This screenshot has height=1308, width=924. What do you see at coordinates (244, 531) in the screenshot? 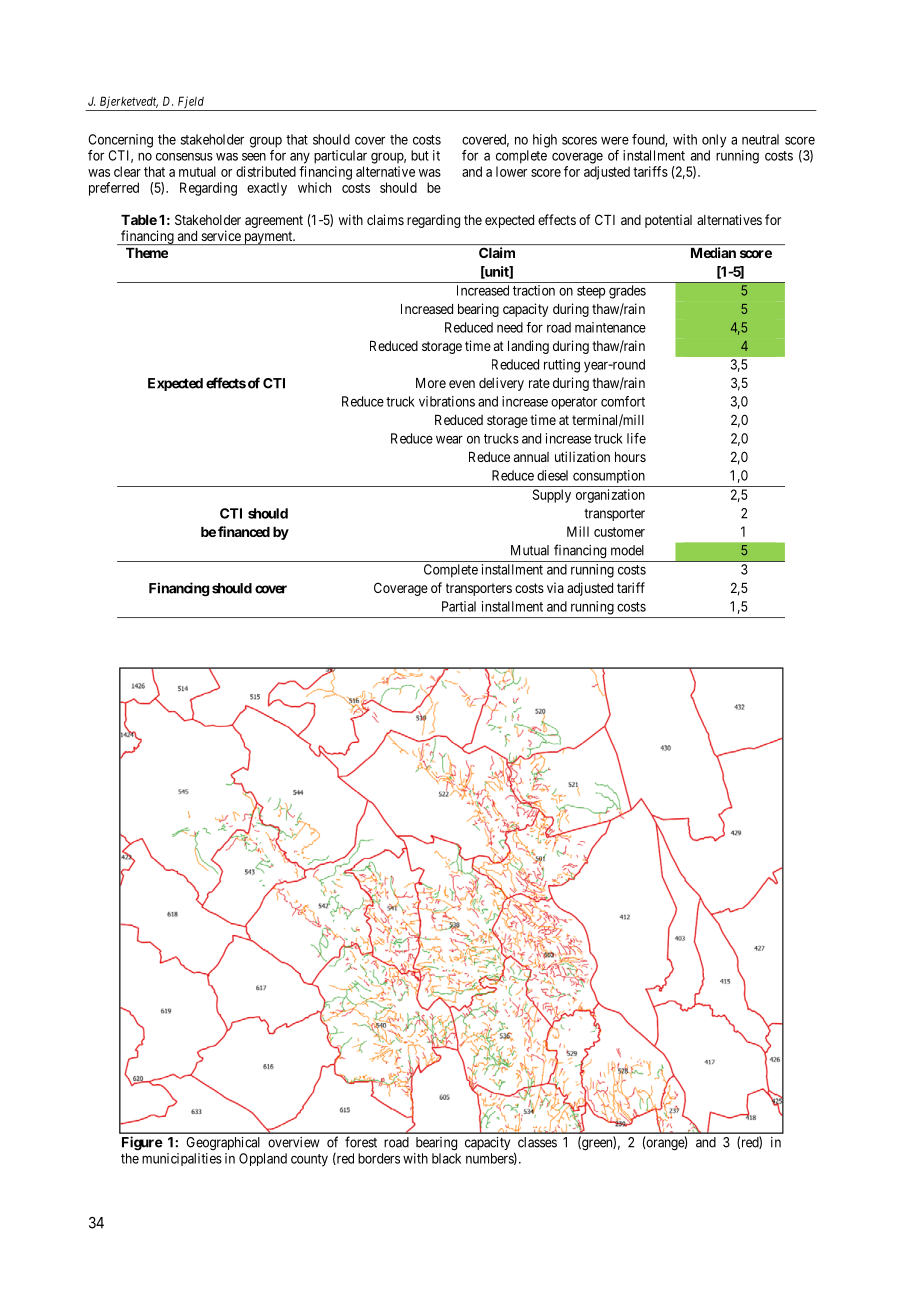
I see `financed` at bounding box center [244, 531].
